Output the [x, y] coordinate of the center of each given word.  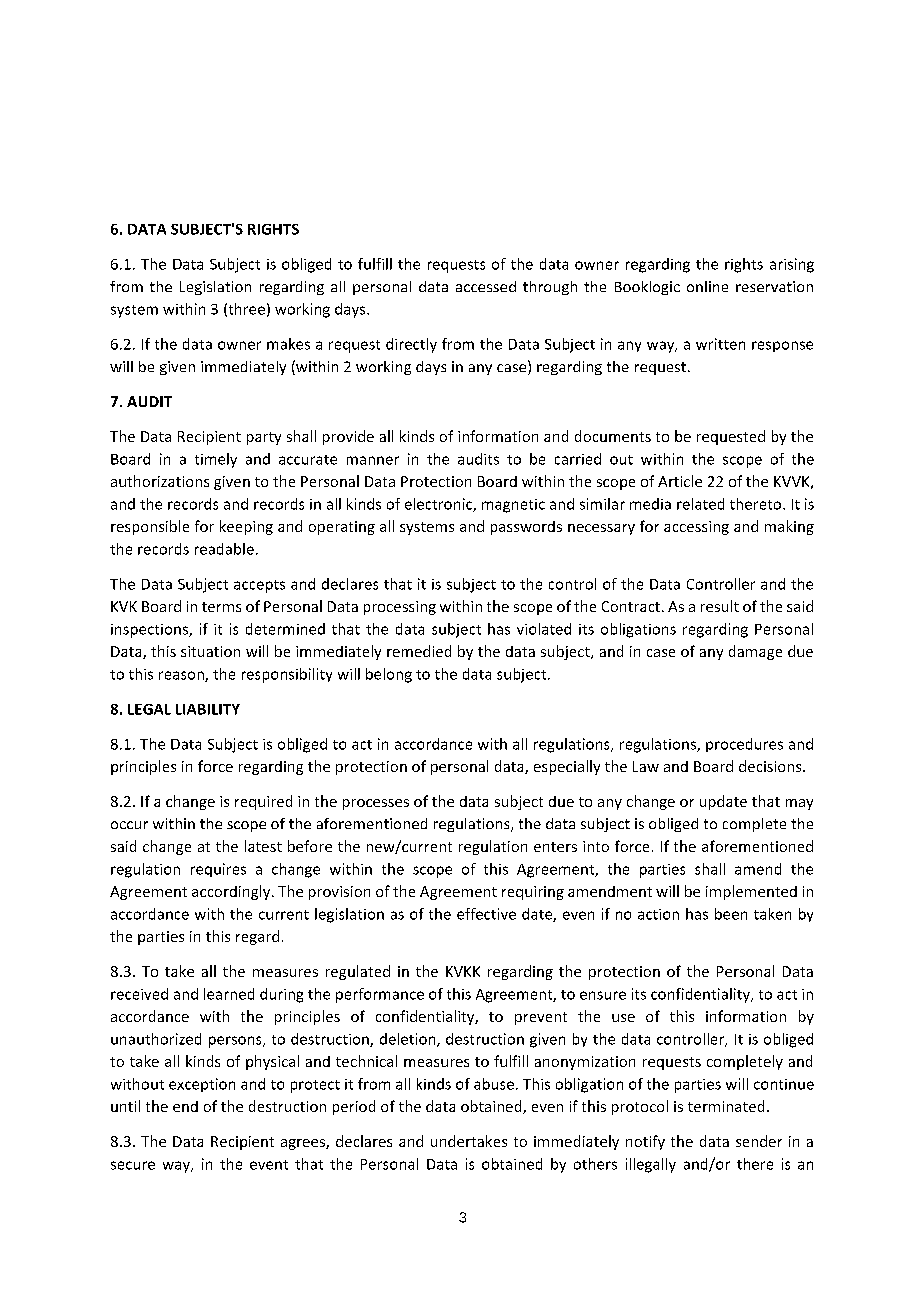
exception [202, 1085]
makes [288, 344]
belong [389, 675]
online [707, 286]
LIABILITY [208, 709]
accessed [486, 286]
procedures [744, 745]
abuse [494, 1084]
